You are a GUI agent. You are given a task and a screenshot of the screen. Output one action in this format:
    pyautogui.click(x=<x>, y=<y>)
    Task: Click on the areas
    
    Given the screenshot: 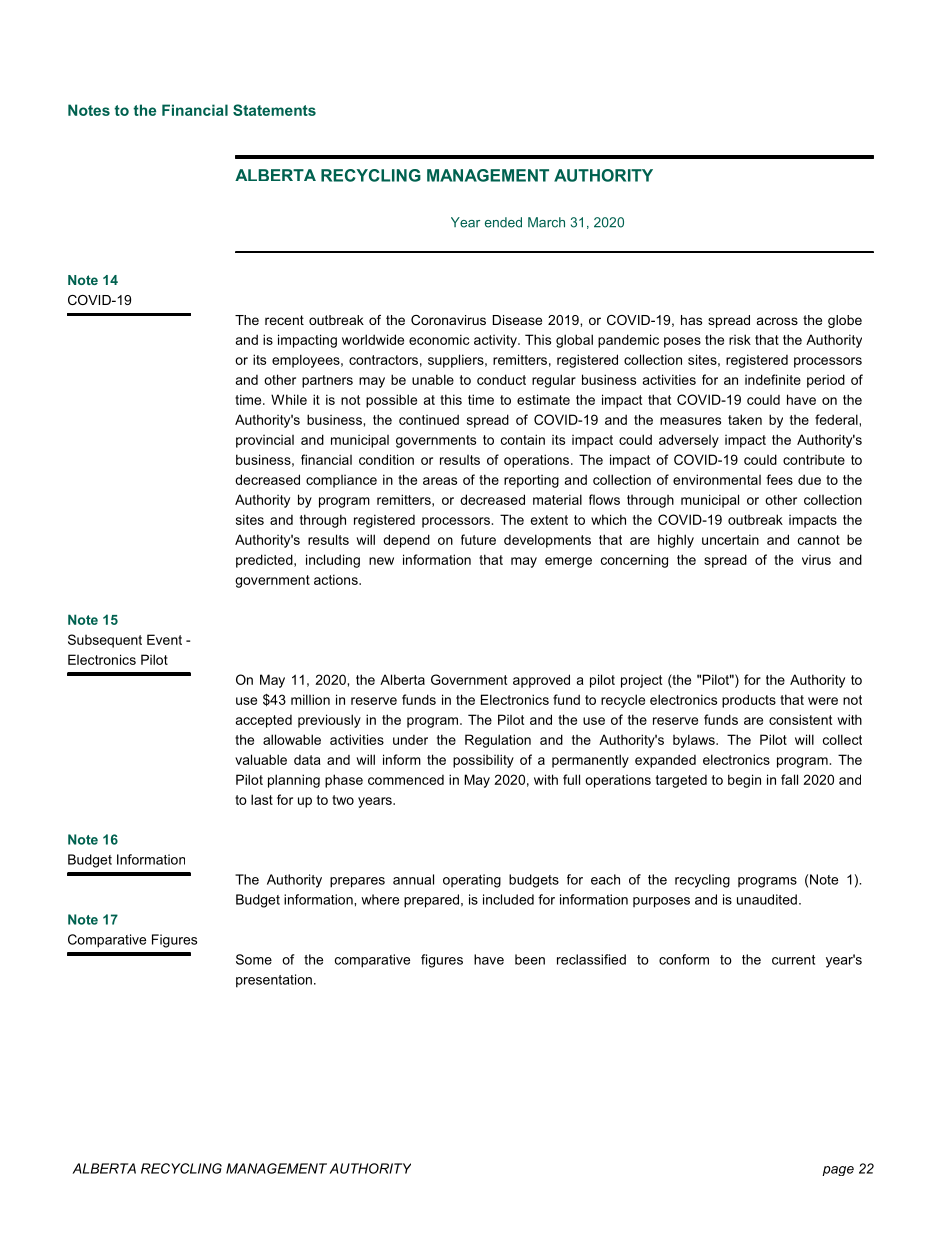 What is the action you would take?
    pyautogui.click(x=440, y=481)
